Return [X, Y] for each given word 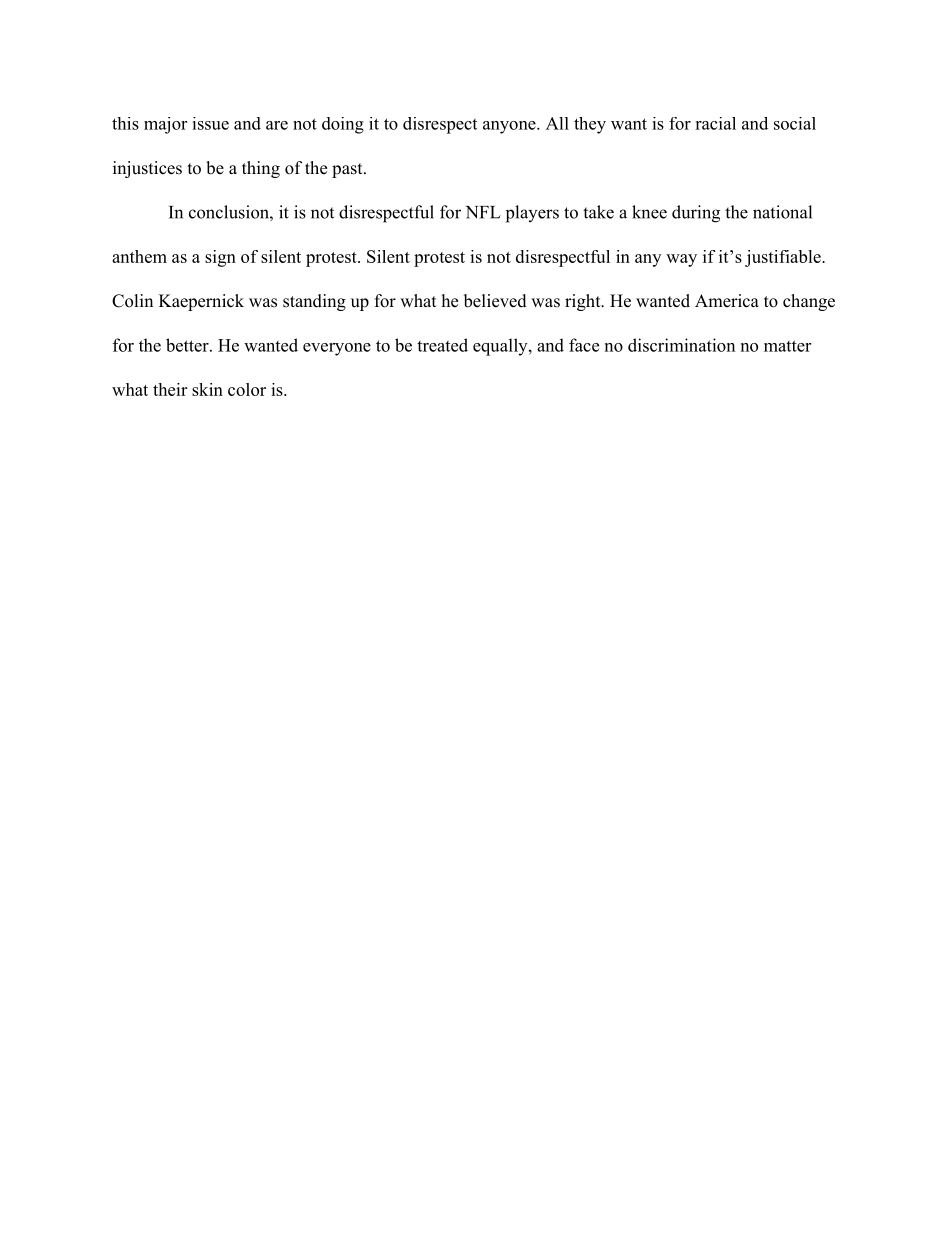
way [681, 260]
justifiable [783, 258]
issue [210, 123]
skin [207, 389]
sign [220, 258]
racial [715, 123]
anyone [510, 127]
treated [442, 345]
